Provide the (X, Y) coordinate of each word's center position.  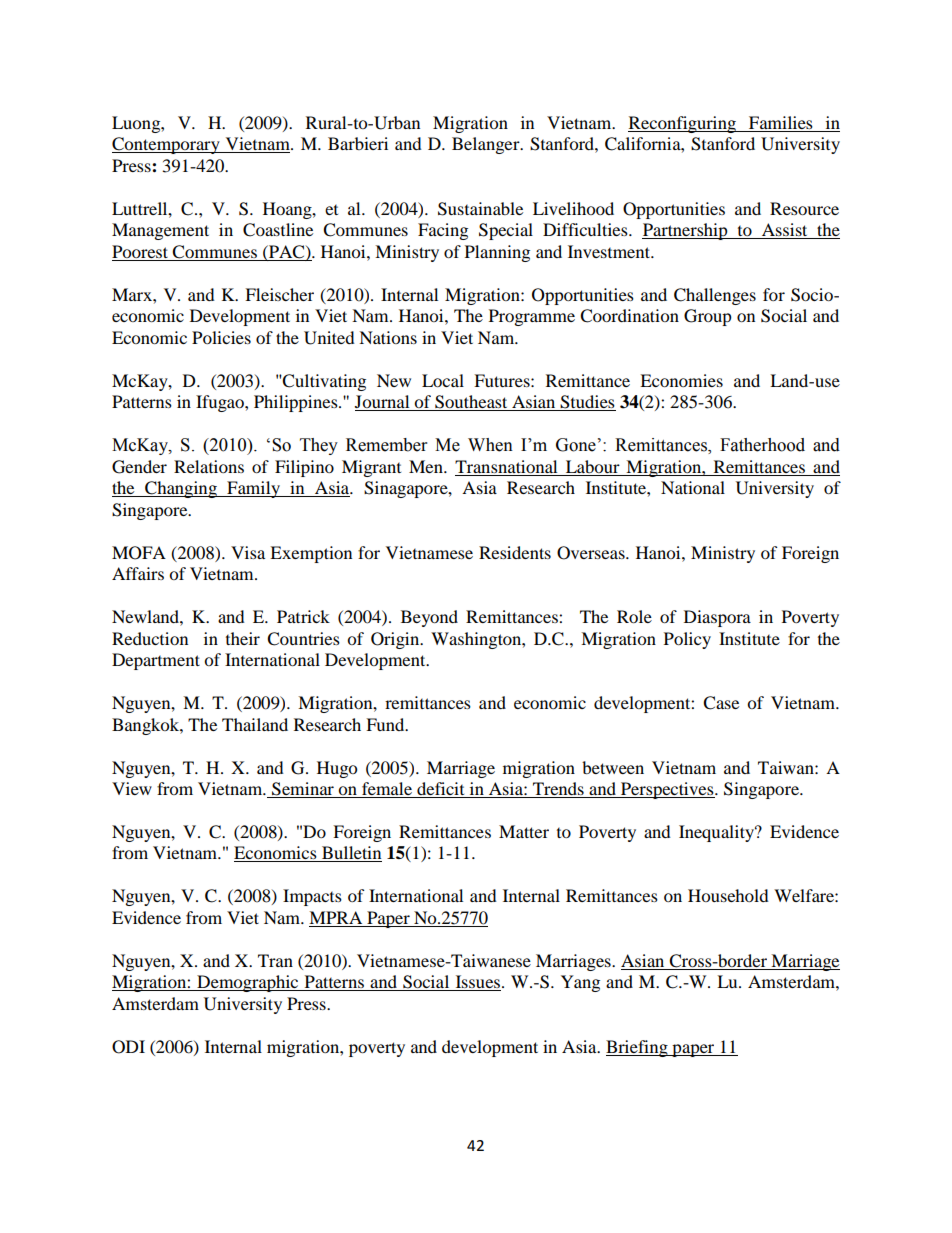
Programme (532, 317)
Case (721, 703)
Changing (181, 489)
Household (728, 895)
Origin (396, 640)
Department (156, 661)
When (490, 445)
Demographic (248, 983)
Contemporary (167, 145)
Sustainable (480, 209)
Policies (221, 337)
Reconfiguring (683, 124)
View (132, 788)
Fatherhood (762, 445)
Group (708, 317)
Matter (524, 831)
